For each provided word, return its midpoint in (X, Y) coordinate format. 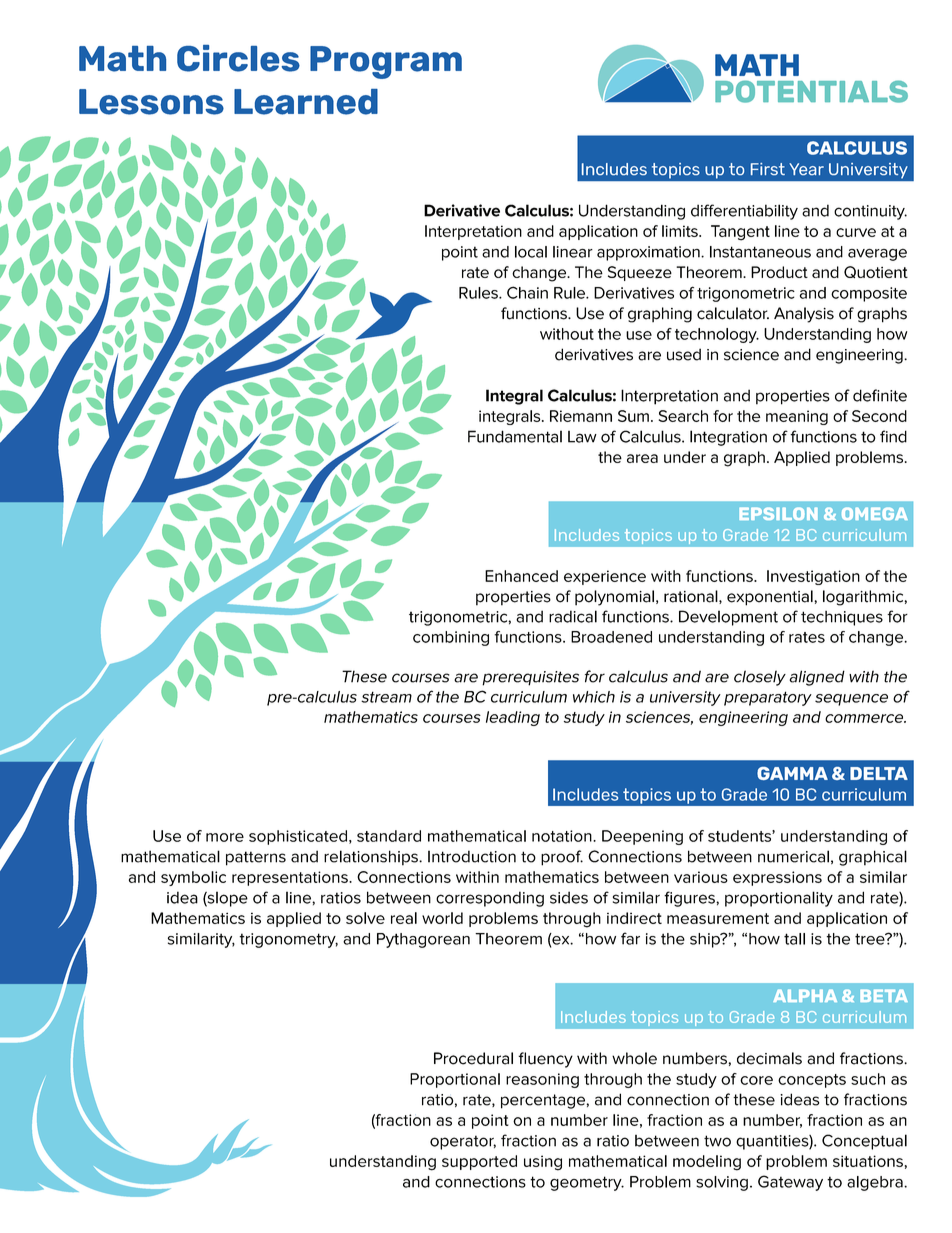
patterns (256, 858)
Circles (238, 58)
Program (386, 62)
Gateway (790, 1183)
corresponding (490, 899)
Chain (527, 292)
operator (463, 1142)
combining (451, 638)
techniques (842, 618)
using (543, 1163)
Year (806, 169)
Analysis (804, 315)
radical (573, 616)
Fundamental (515, 436)
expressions (777, 878)
